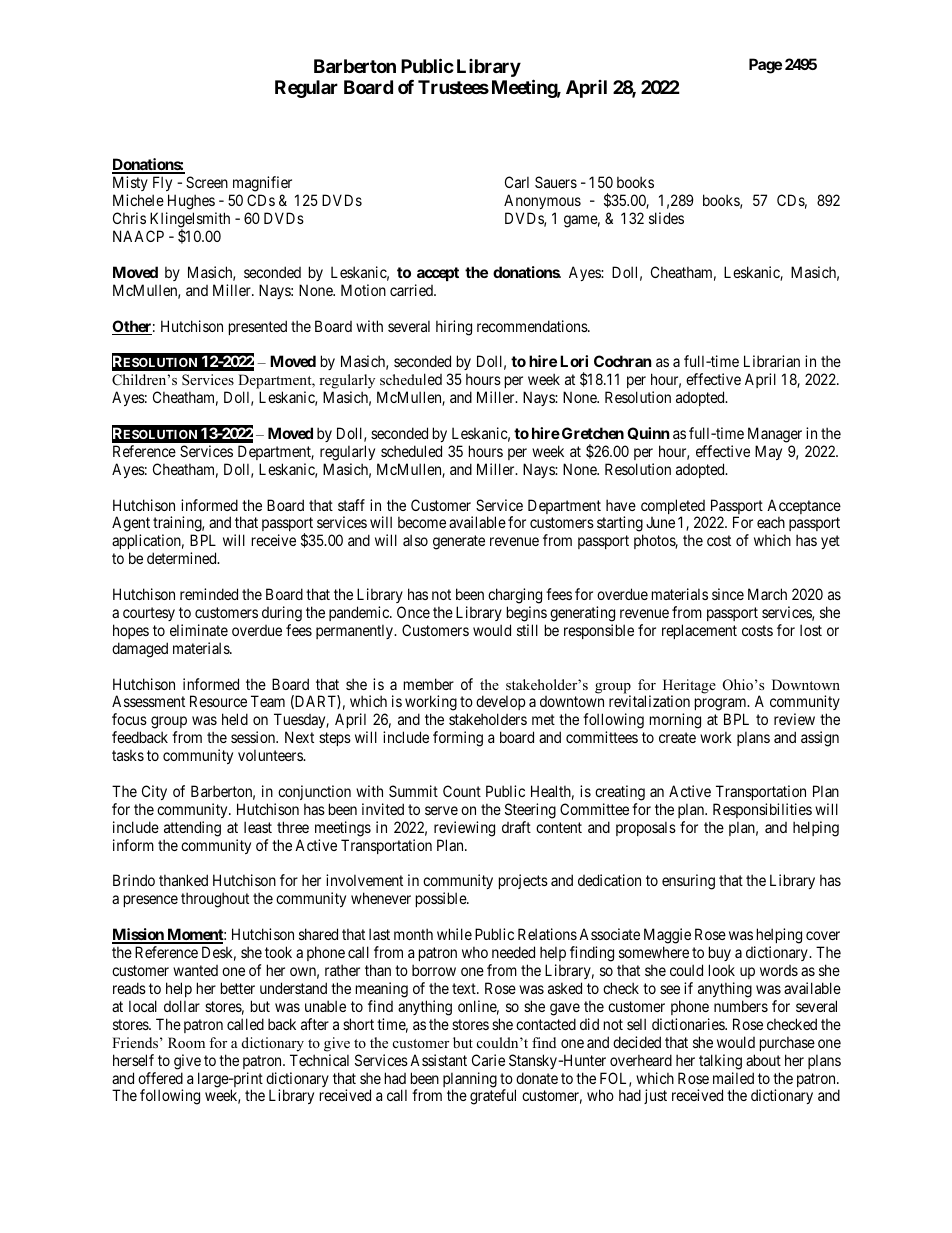 This page has height=1233, width=952. Describe the element at coordinates (186, 1042) in the page. I see `Room` at that location.
